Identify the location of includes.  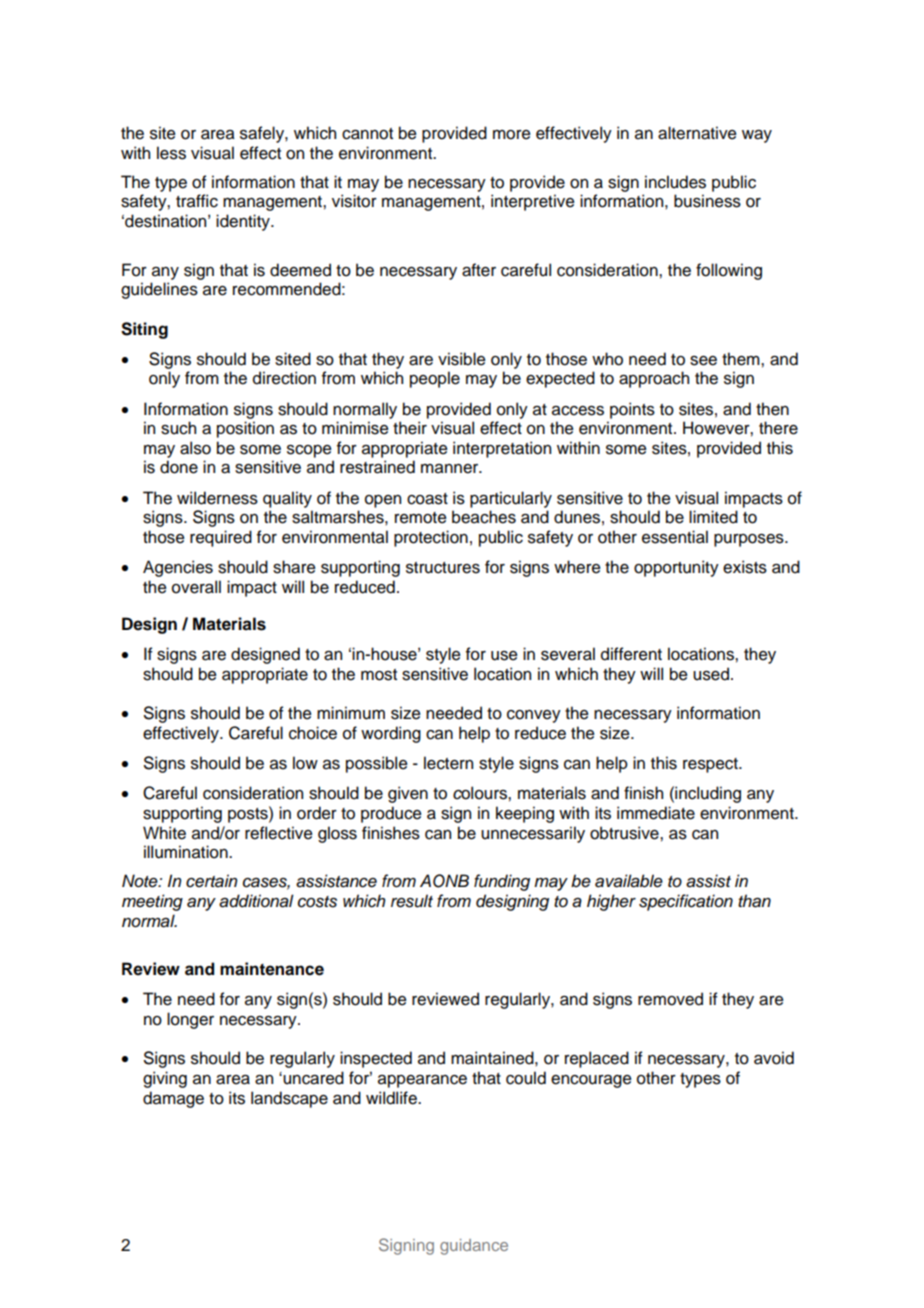
(675, 182).
